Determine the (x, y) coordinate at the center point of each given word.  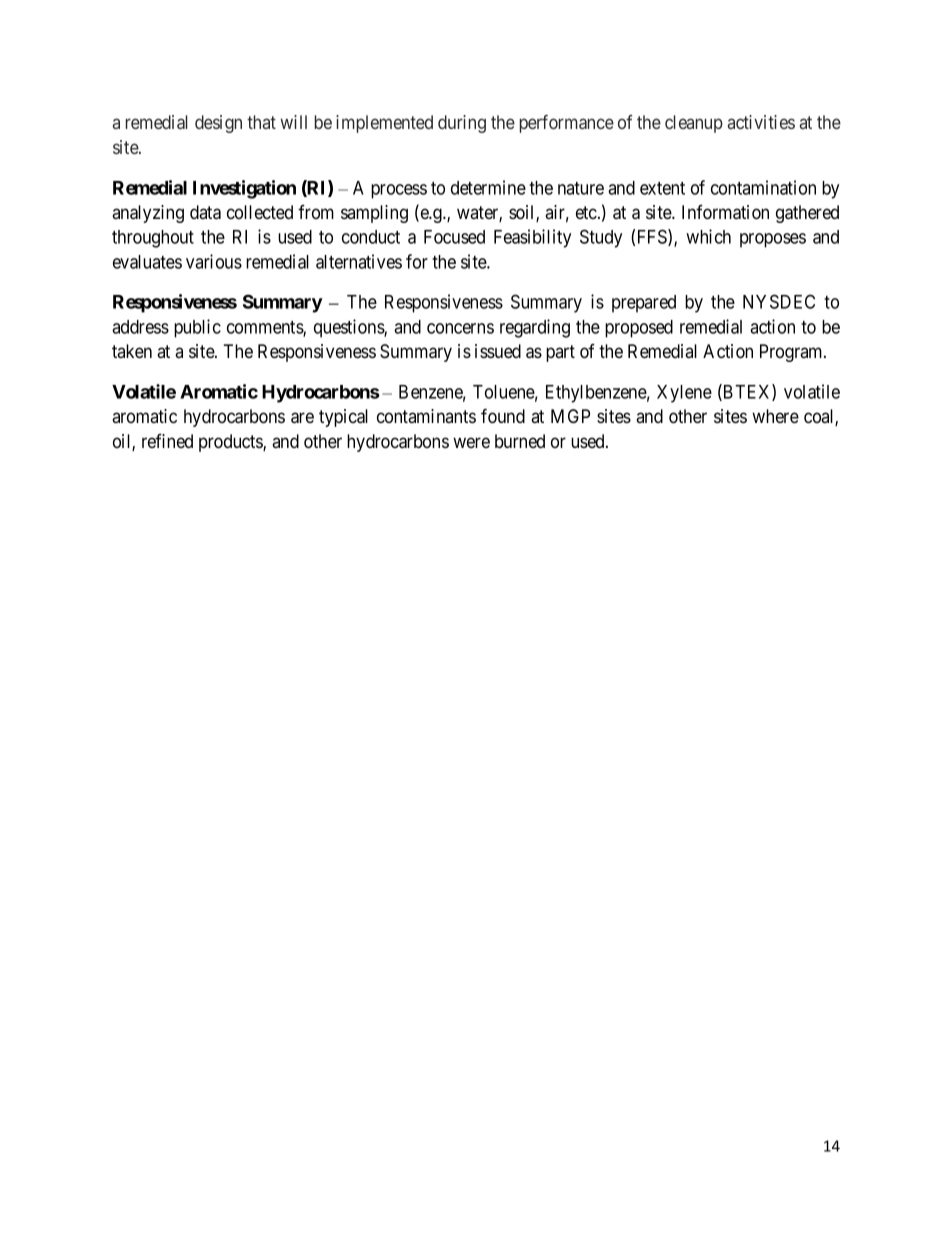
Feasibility (532, 238)
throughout (153, 239)
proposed (639, 329)
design (218, 124)
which (708, 236)
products (231, 443)
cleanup (694, 124)
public (197, 328)
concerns (460, 328)
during (462, 124)
